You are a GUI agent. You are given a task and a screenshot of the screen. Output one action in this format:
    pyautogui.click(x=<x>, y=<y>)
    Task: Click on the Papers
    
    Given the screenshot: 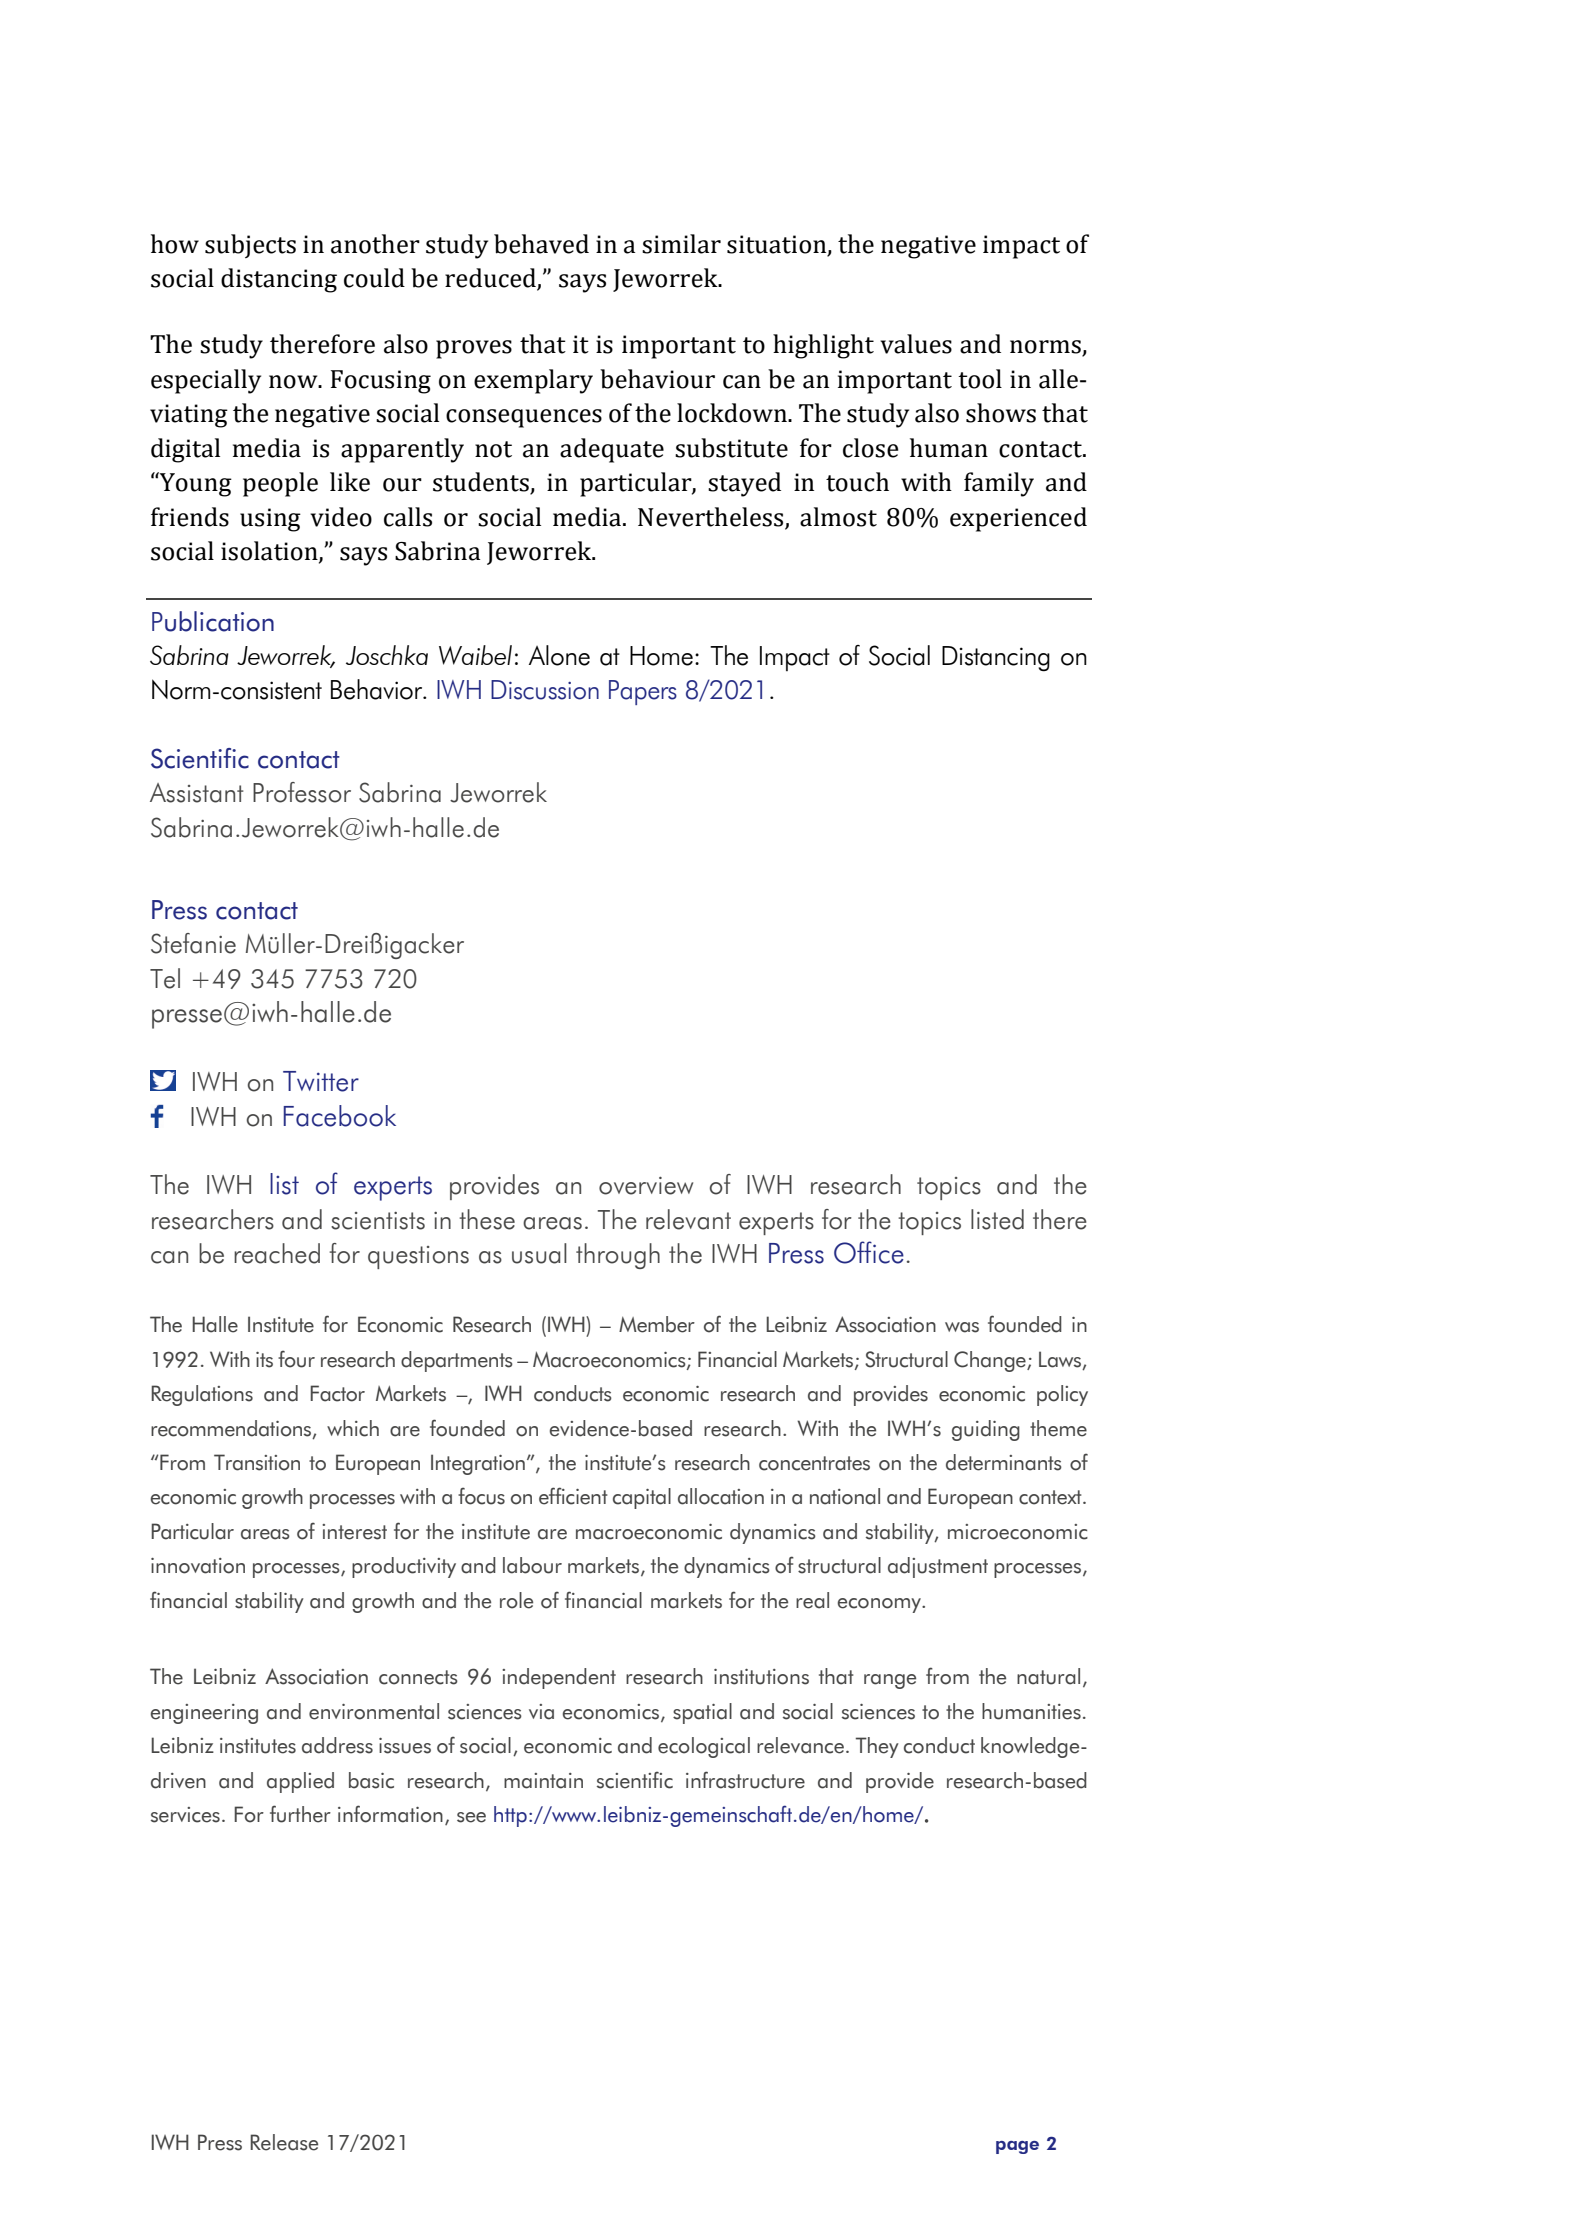 What is the action you would take?
    pyautogui.click(x=643, y=692)
